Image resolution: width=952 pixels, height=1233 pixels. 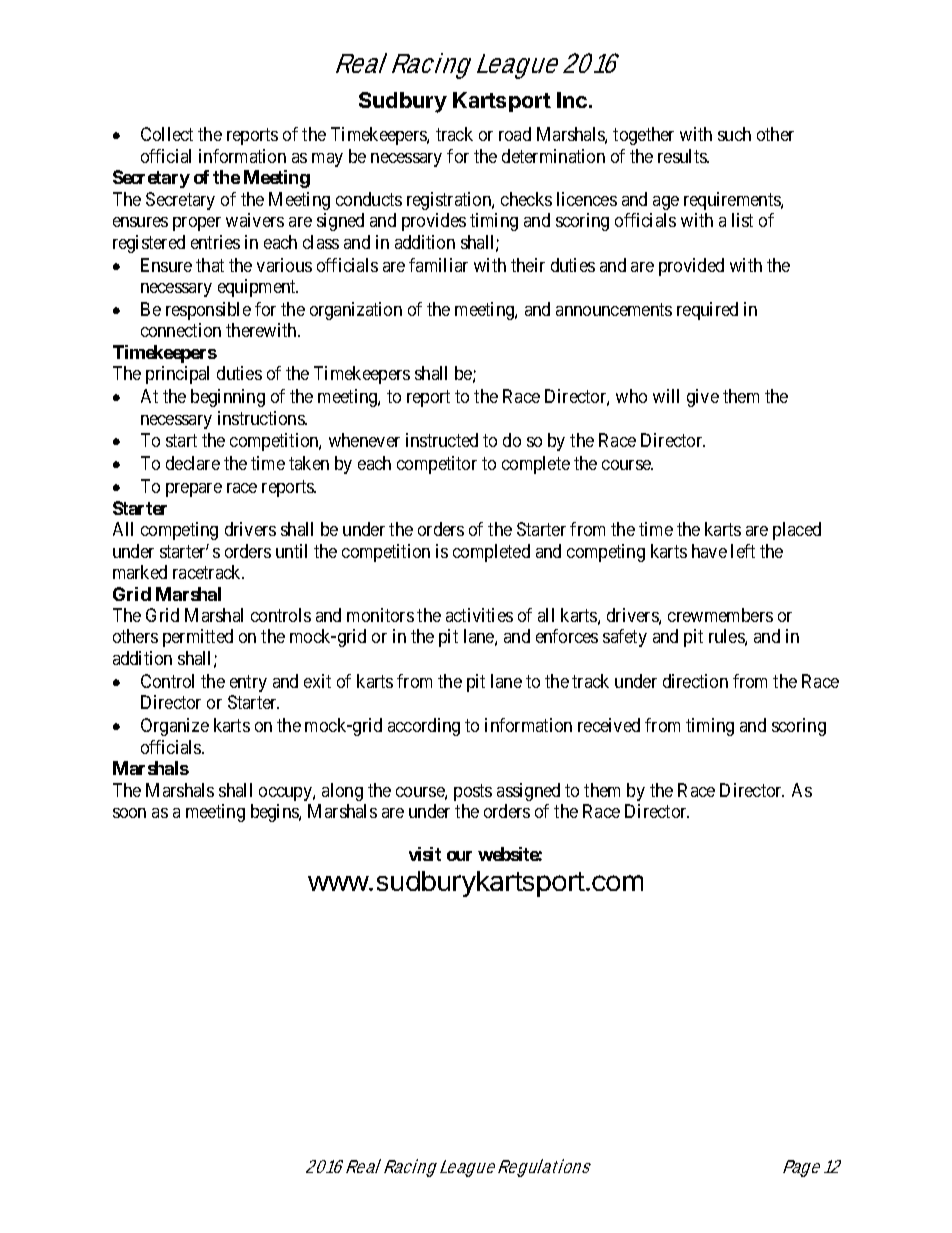 I want to click on road, so click(x=515, y=134).
